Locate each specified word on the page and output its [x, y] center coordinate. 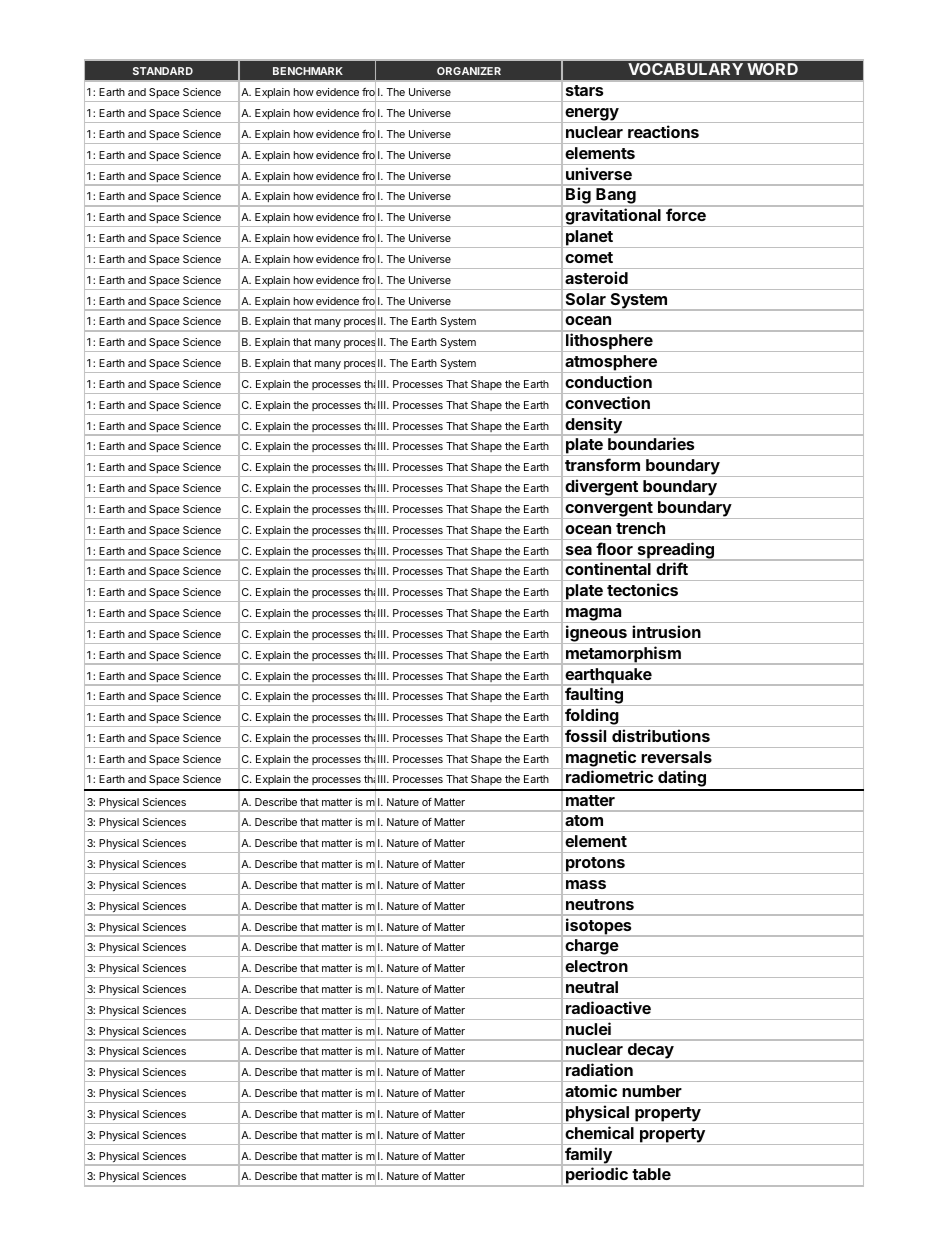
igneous [596, 634]
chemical [599, 1132]
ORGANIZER [469, 71]
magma [594, 615]
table [651, 1174]
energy [591, 115]
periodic [597, 1177]
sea [579, 550]
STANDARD [163, 71]
